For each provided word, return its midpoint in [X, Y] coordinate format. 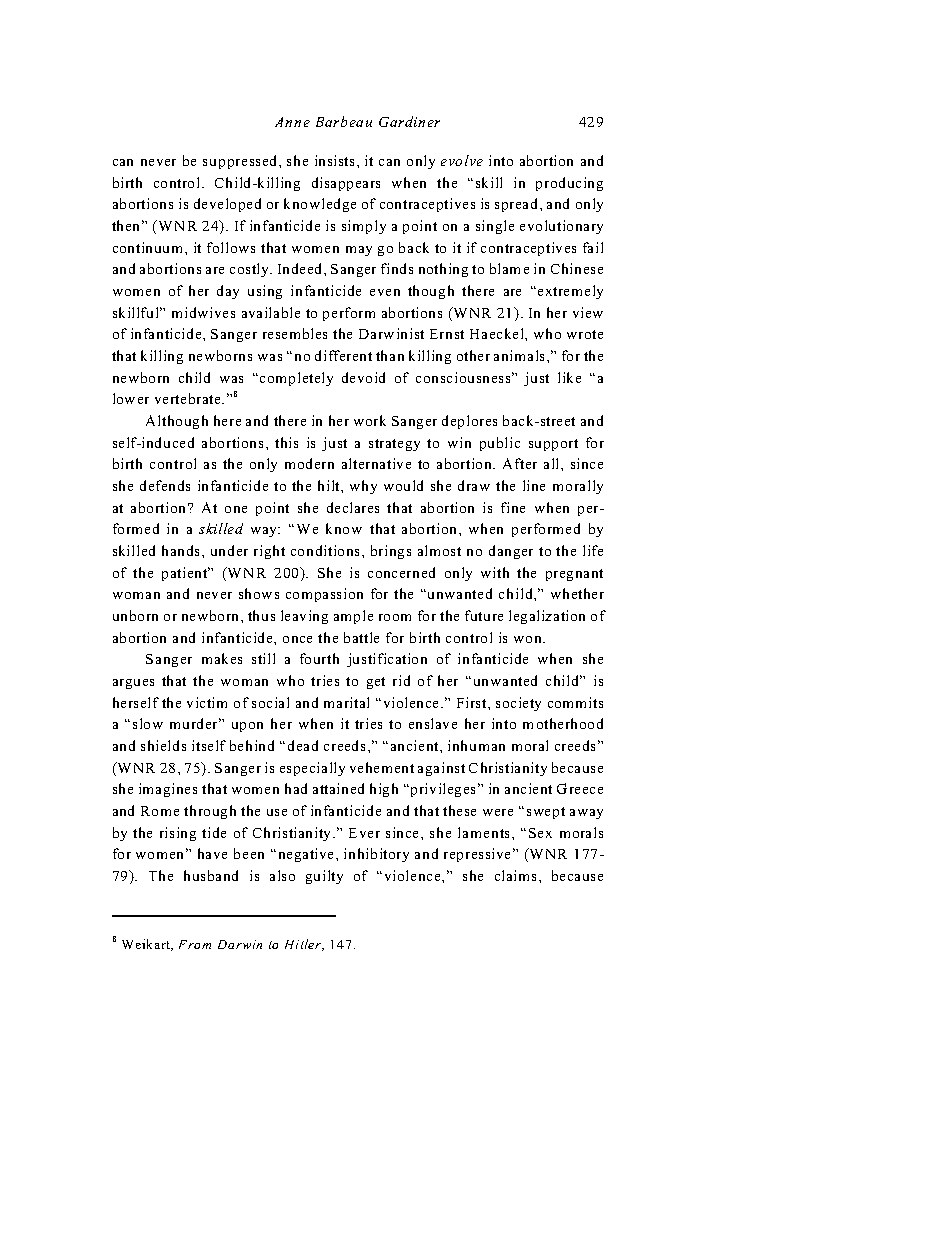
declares [353, 507]
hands [182, 550]
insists [336, 160]
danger [511, 552]
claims [515, 875]
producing [569, 184]
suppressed [241, 162]
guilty [324, 877]
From [195, 944]
